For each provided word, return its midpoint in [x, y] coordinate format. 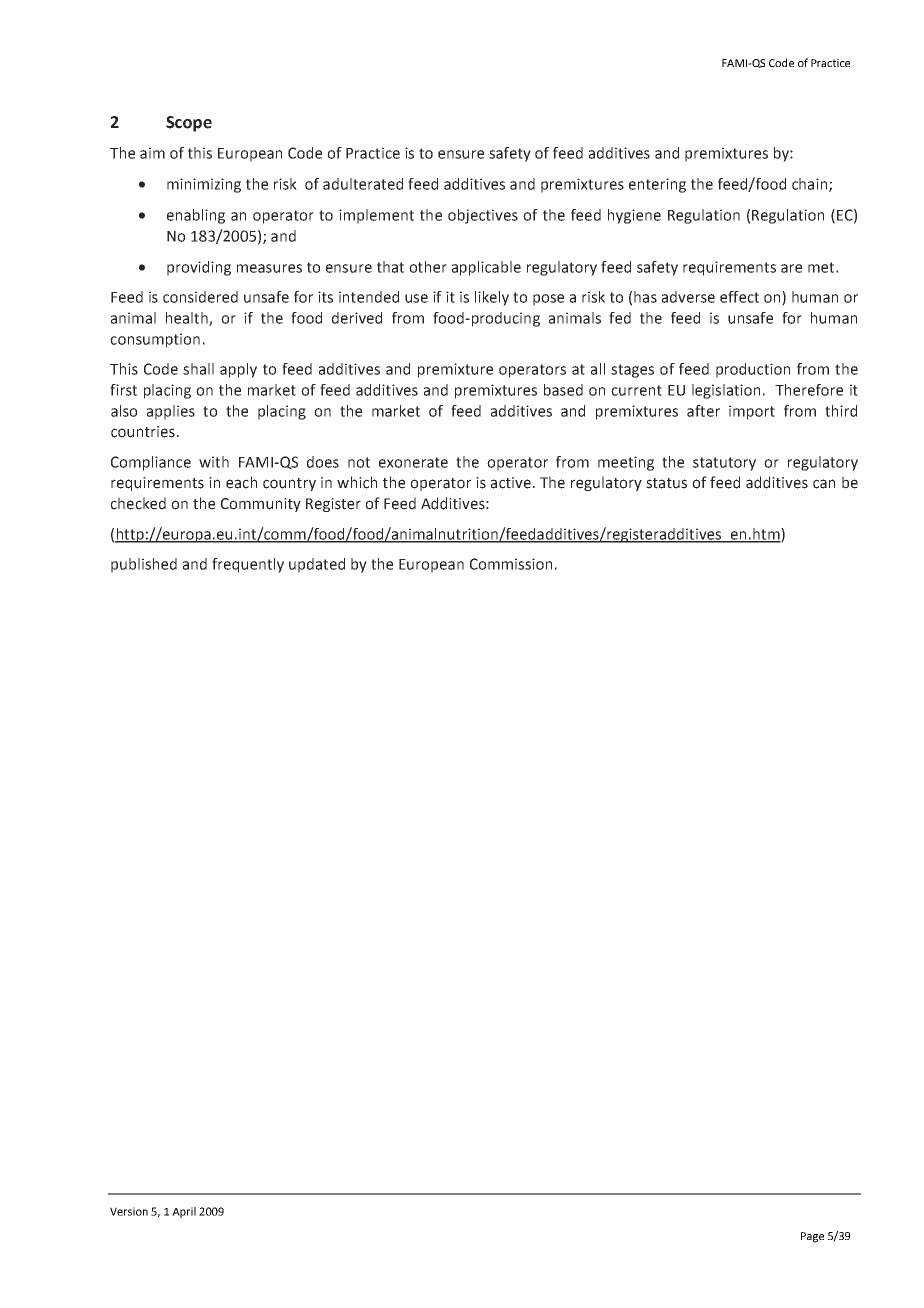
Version [129, 1211]
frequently [248, 565]
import [752, 412]
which [357, 482]
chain [811, 185]
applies [171, 412]
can [824, 484]
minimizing [204, 185]
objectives [483, 216]
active [511, 483]
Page [812, 1237]
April [184, 1212]
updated [317, 565]
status [666, 483]
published [144, 565]
